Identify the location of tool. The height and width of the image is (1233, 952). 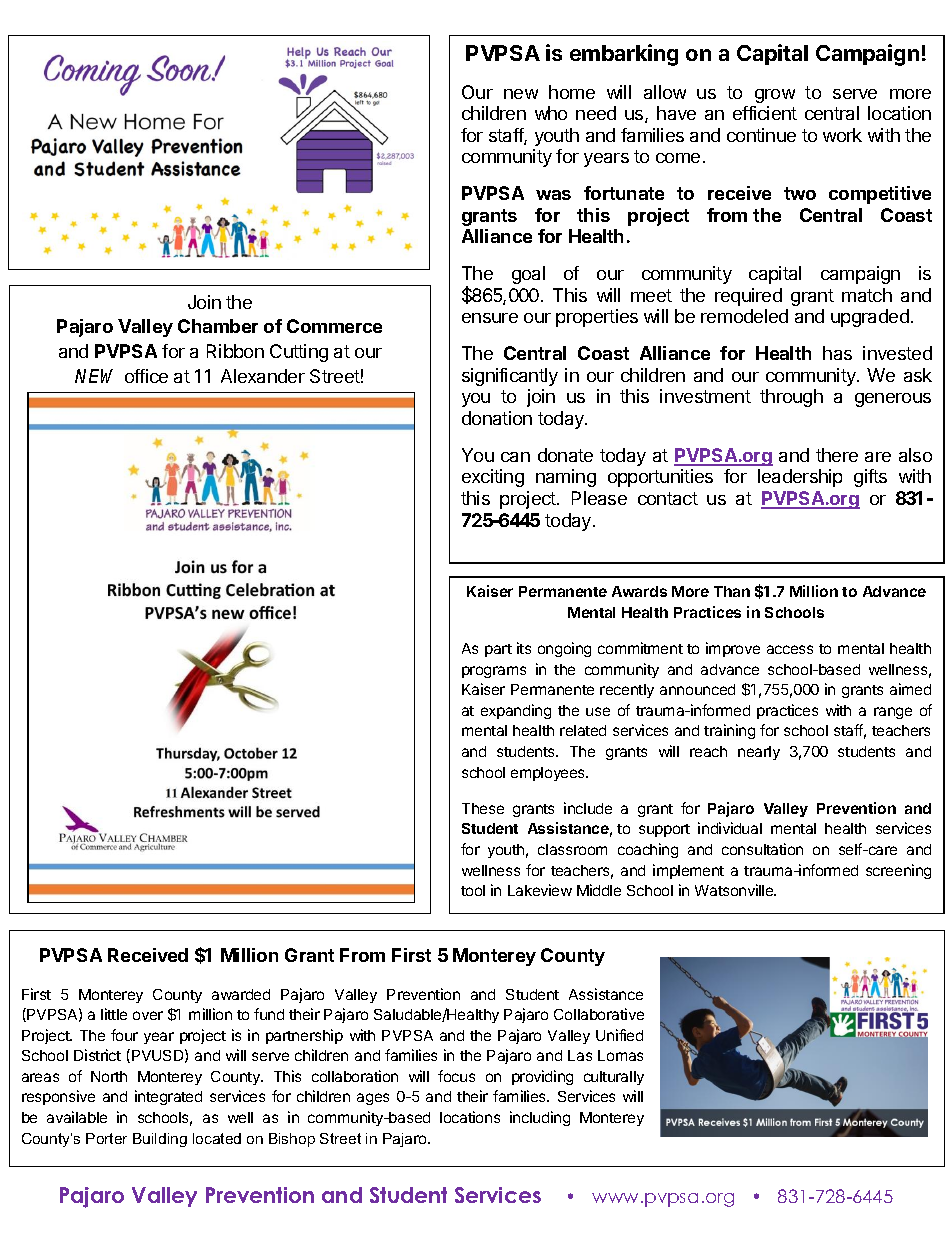
(473, 890).
